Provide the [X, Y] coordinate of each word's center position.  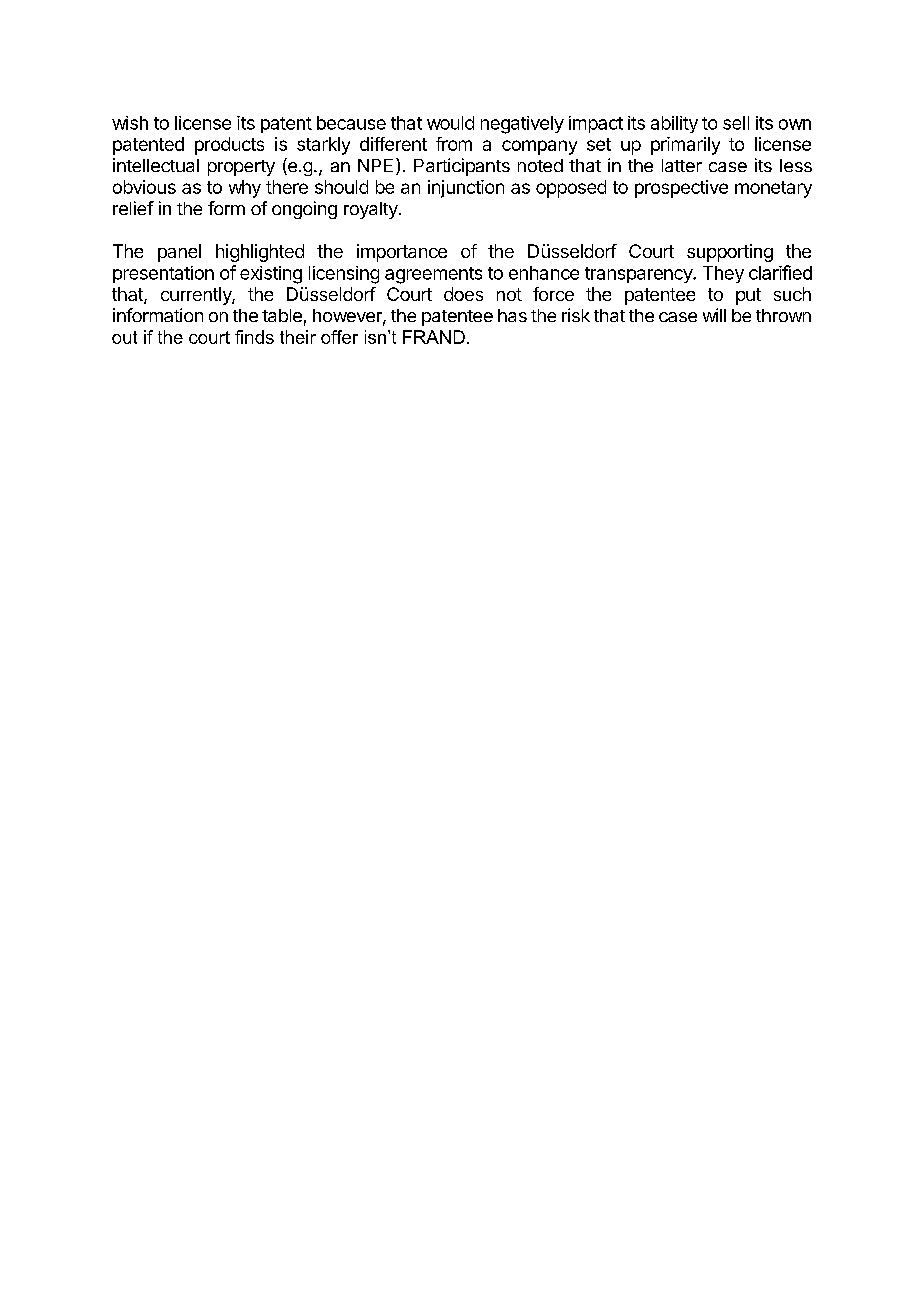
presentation [163, 274]
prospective [681, 189]
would [450, 123]
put [748, 296]
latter [682, 165]
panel [179, 253]
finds [254, 337]
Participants [462, 167]
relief [133, 208]
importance [402, 253]
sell [736, 123]
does [463, 294]
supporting [730, 253]
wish [130, 123]
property [241, 168]
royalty [372, 210]
